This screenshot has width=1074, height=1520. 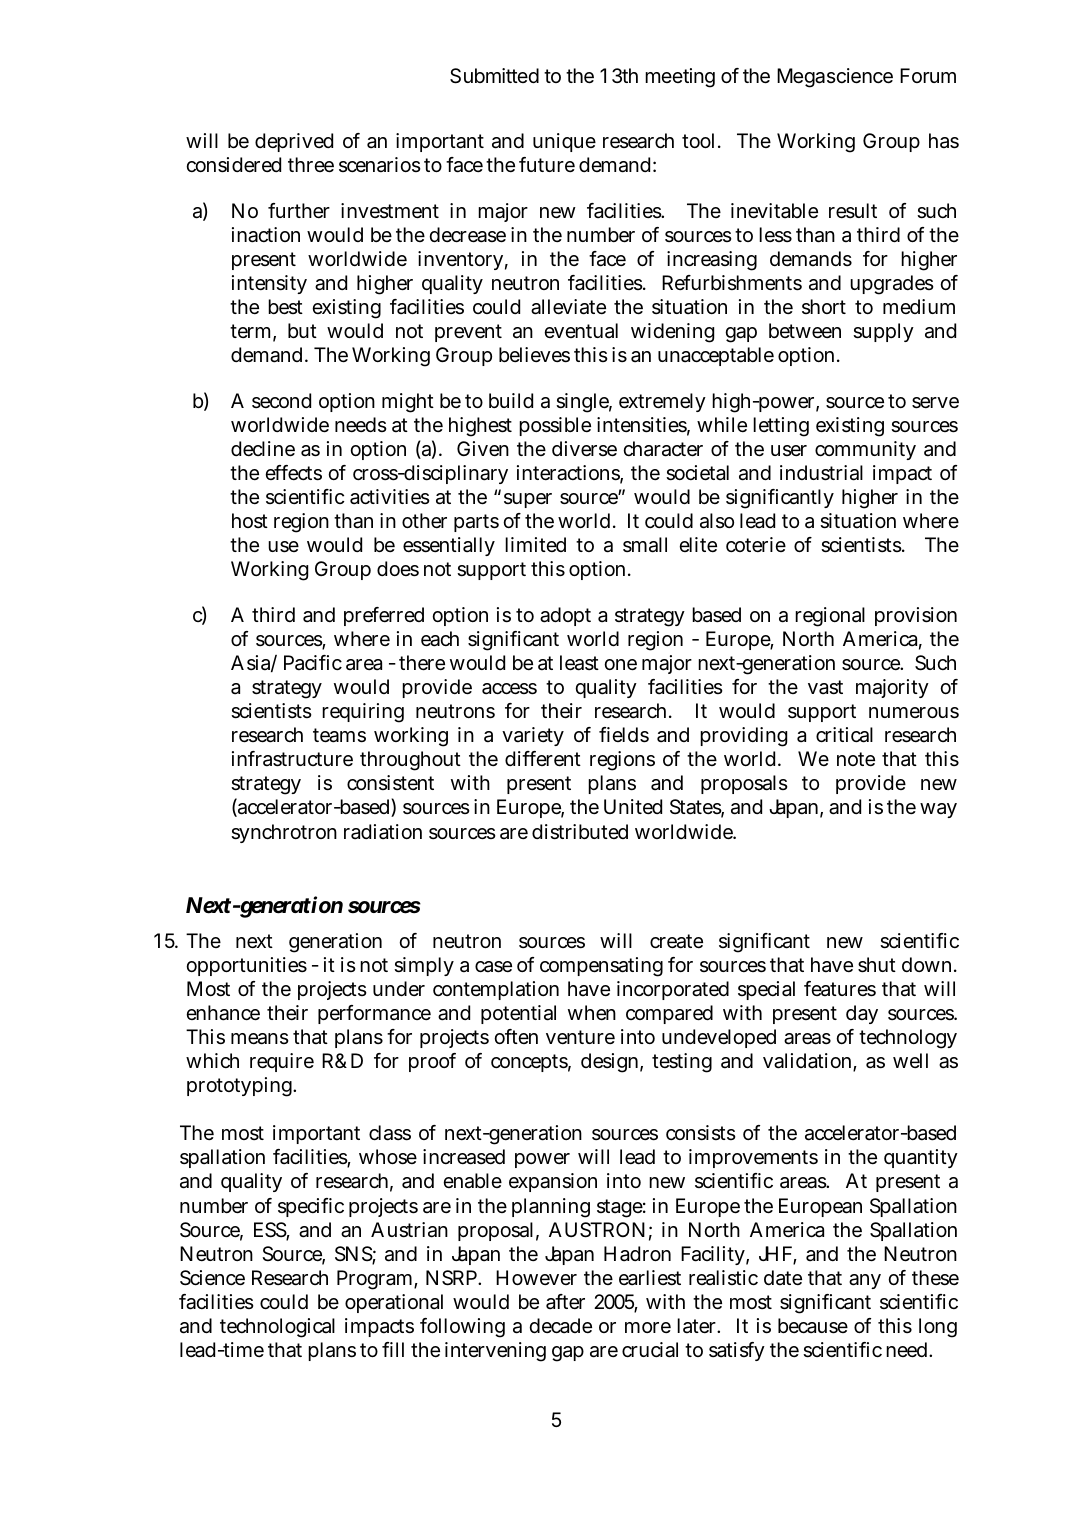 I want to click on technological, so click(x=277, y=1328).
